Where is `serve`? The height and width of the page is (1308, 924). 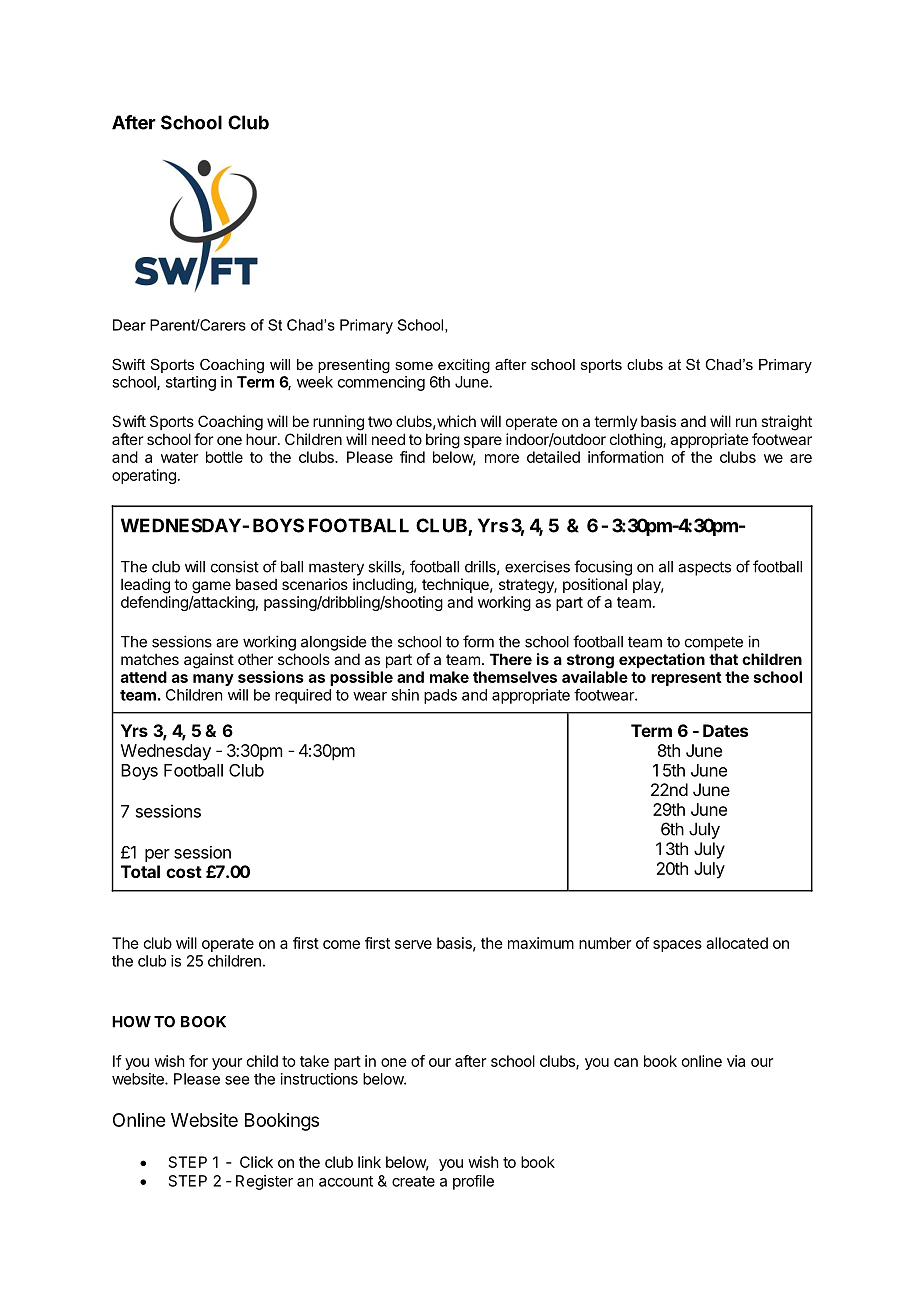
serve is located at coordinates (413, 944).
